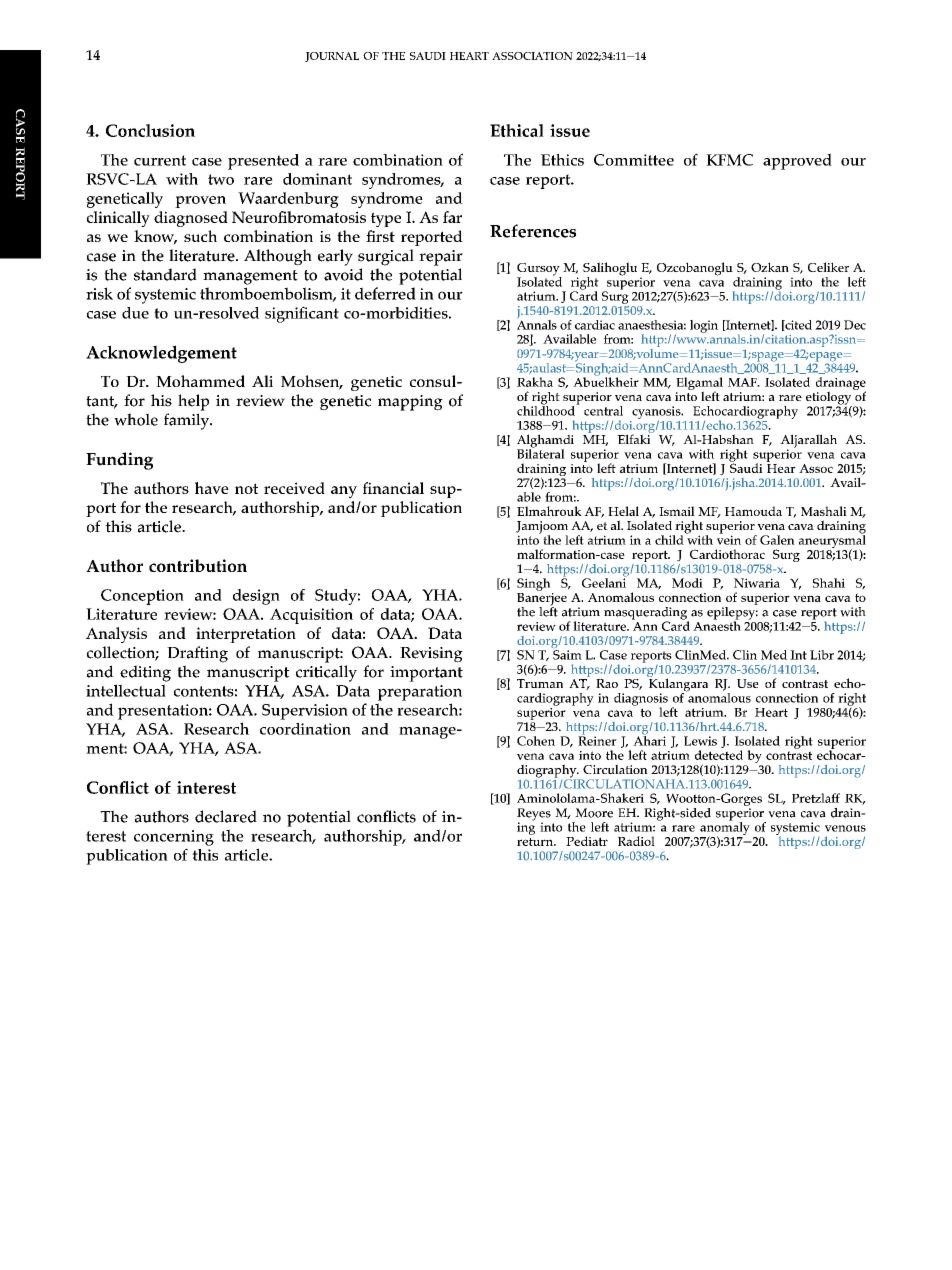 The width and height of the screenshot is (952, 1270). What do you see at coordinates (452, 217) in the screenshot?
I see `far` at bounding box center [452, 217].
